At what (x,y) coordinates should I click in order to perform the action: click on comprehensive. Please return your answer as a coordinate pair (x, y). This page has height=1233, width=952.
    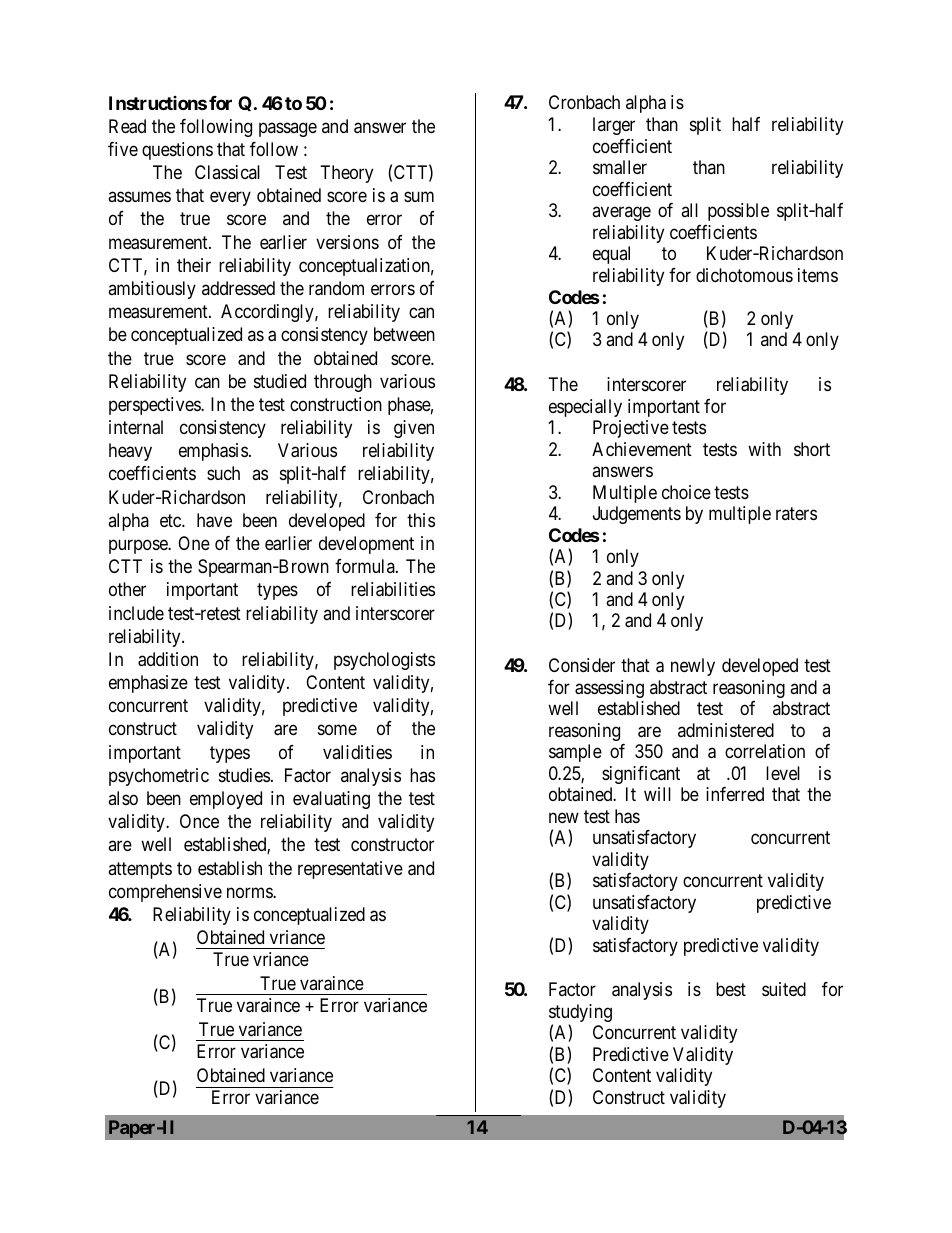
    Looking at the image, I should click on (165, 893).
